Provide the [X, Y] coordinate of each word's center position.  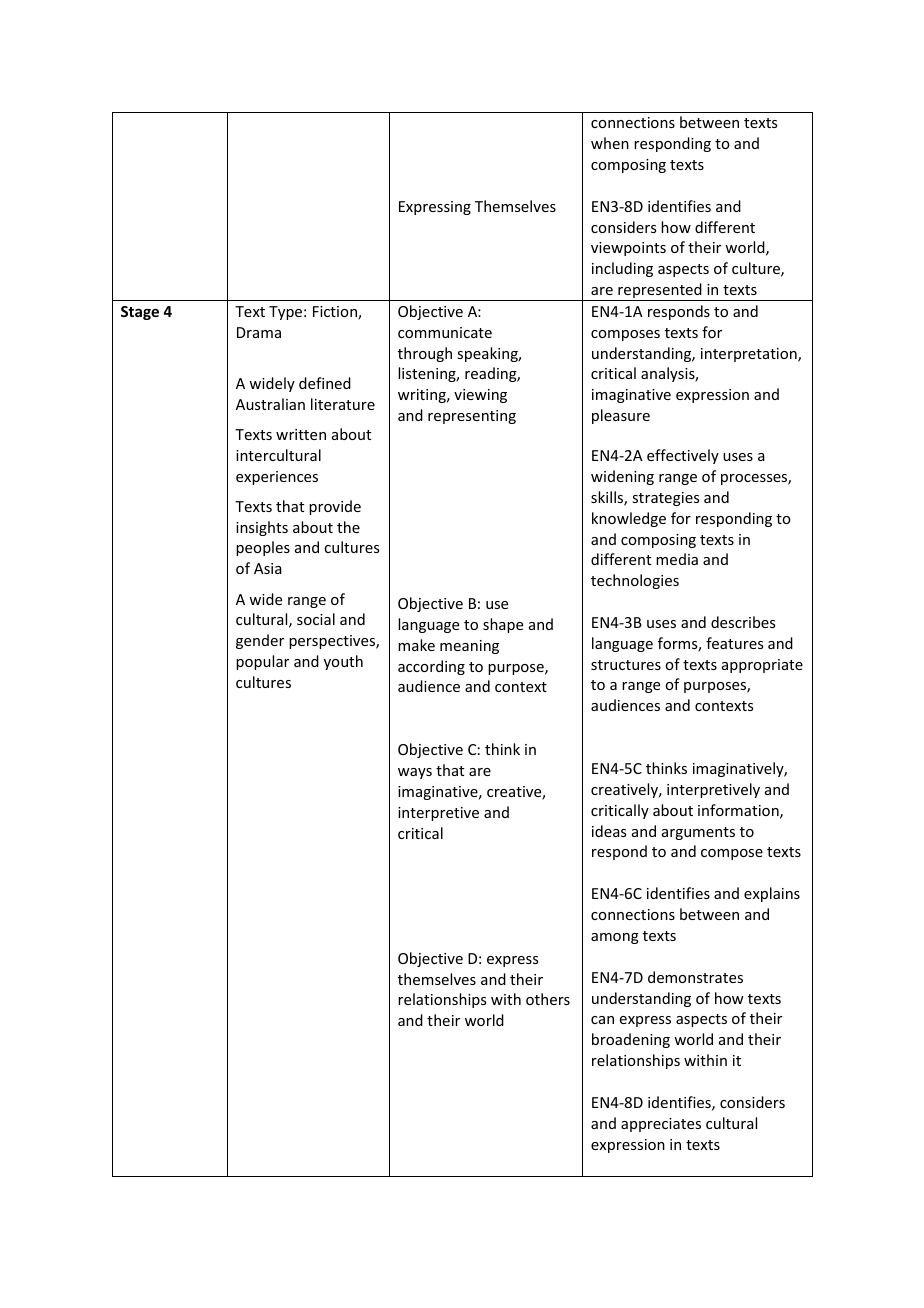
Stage [140, 313]
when [610, 143]
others [548, 999]
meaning [469, 647]
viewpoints [628, 249]
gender [260, 641]
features [734, 643]
